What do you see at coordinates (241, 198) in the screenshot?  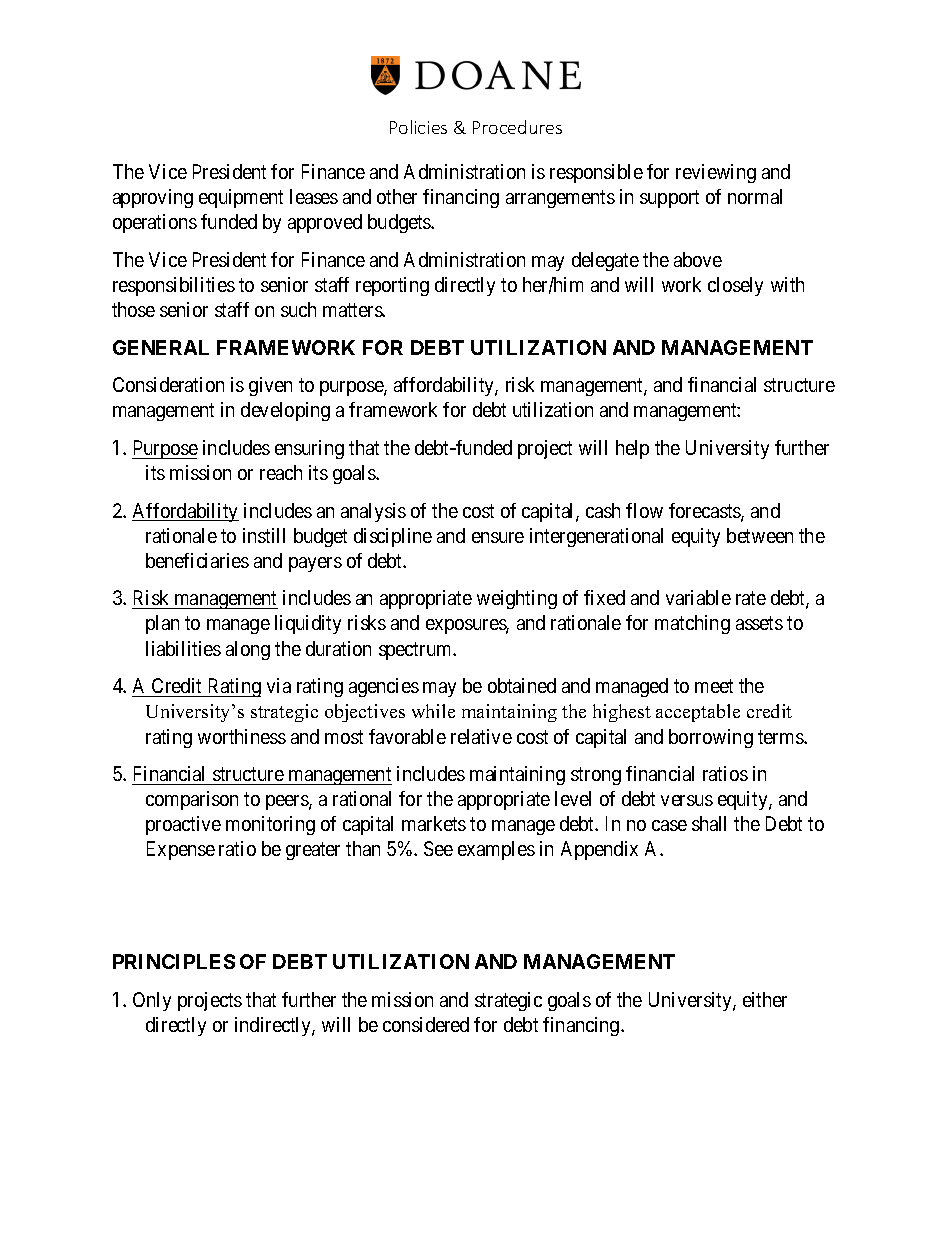 I see `equipment` at bounding box center [241, 198].
